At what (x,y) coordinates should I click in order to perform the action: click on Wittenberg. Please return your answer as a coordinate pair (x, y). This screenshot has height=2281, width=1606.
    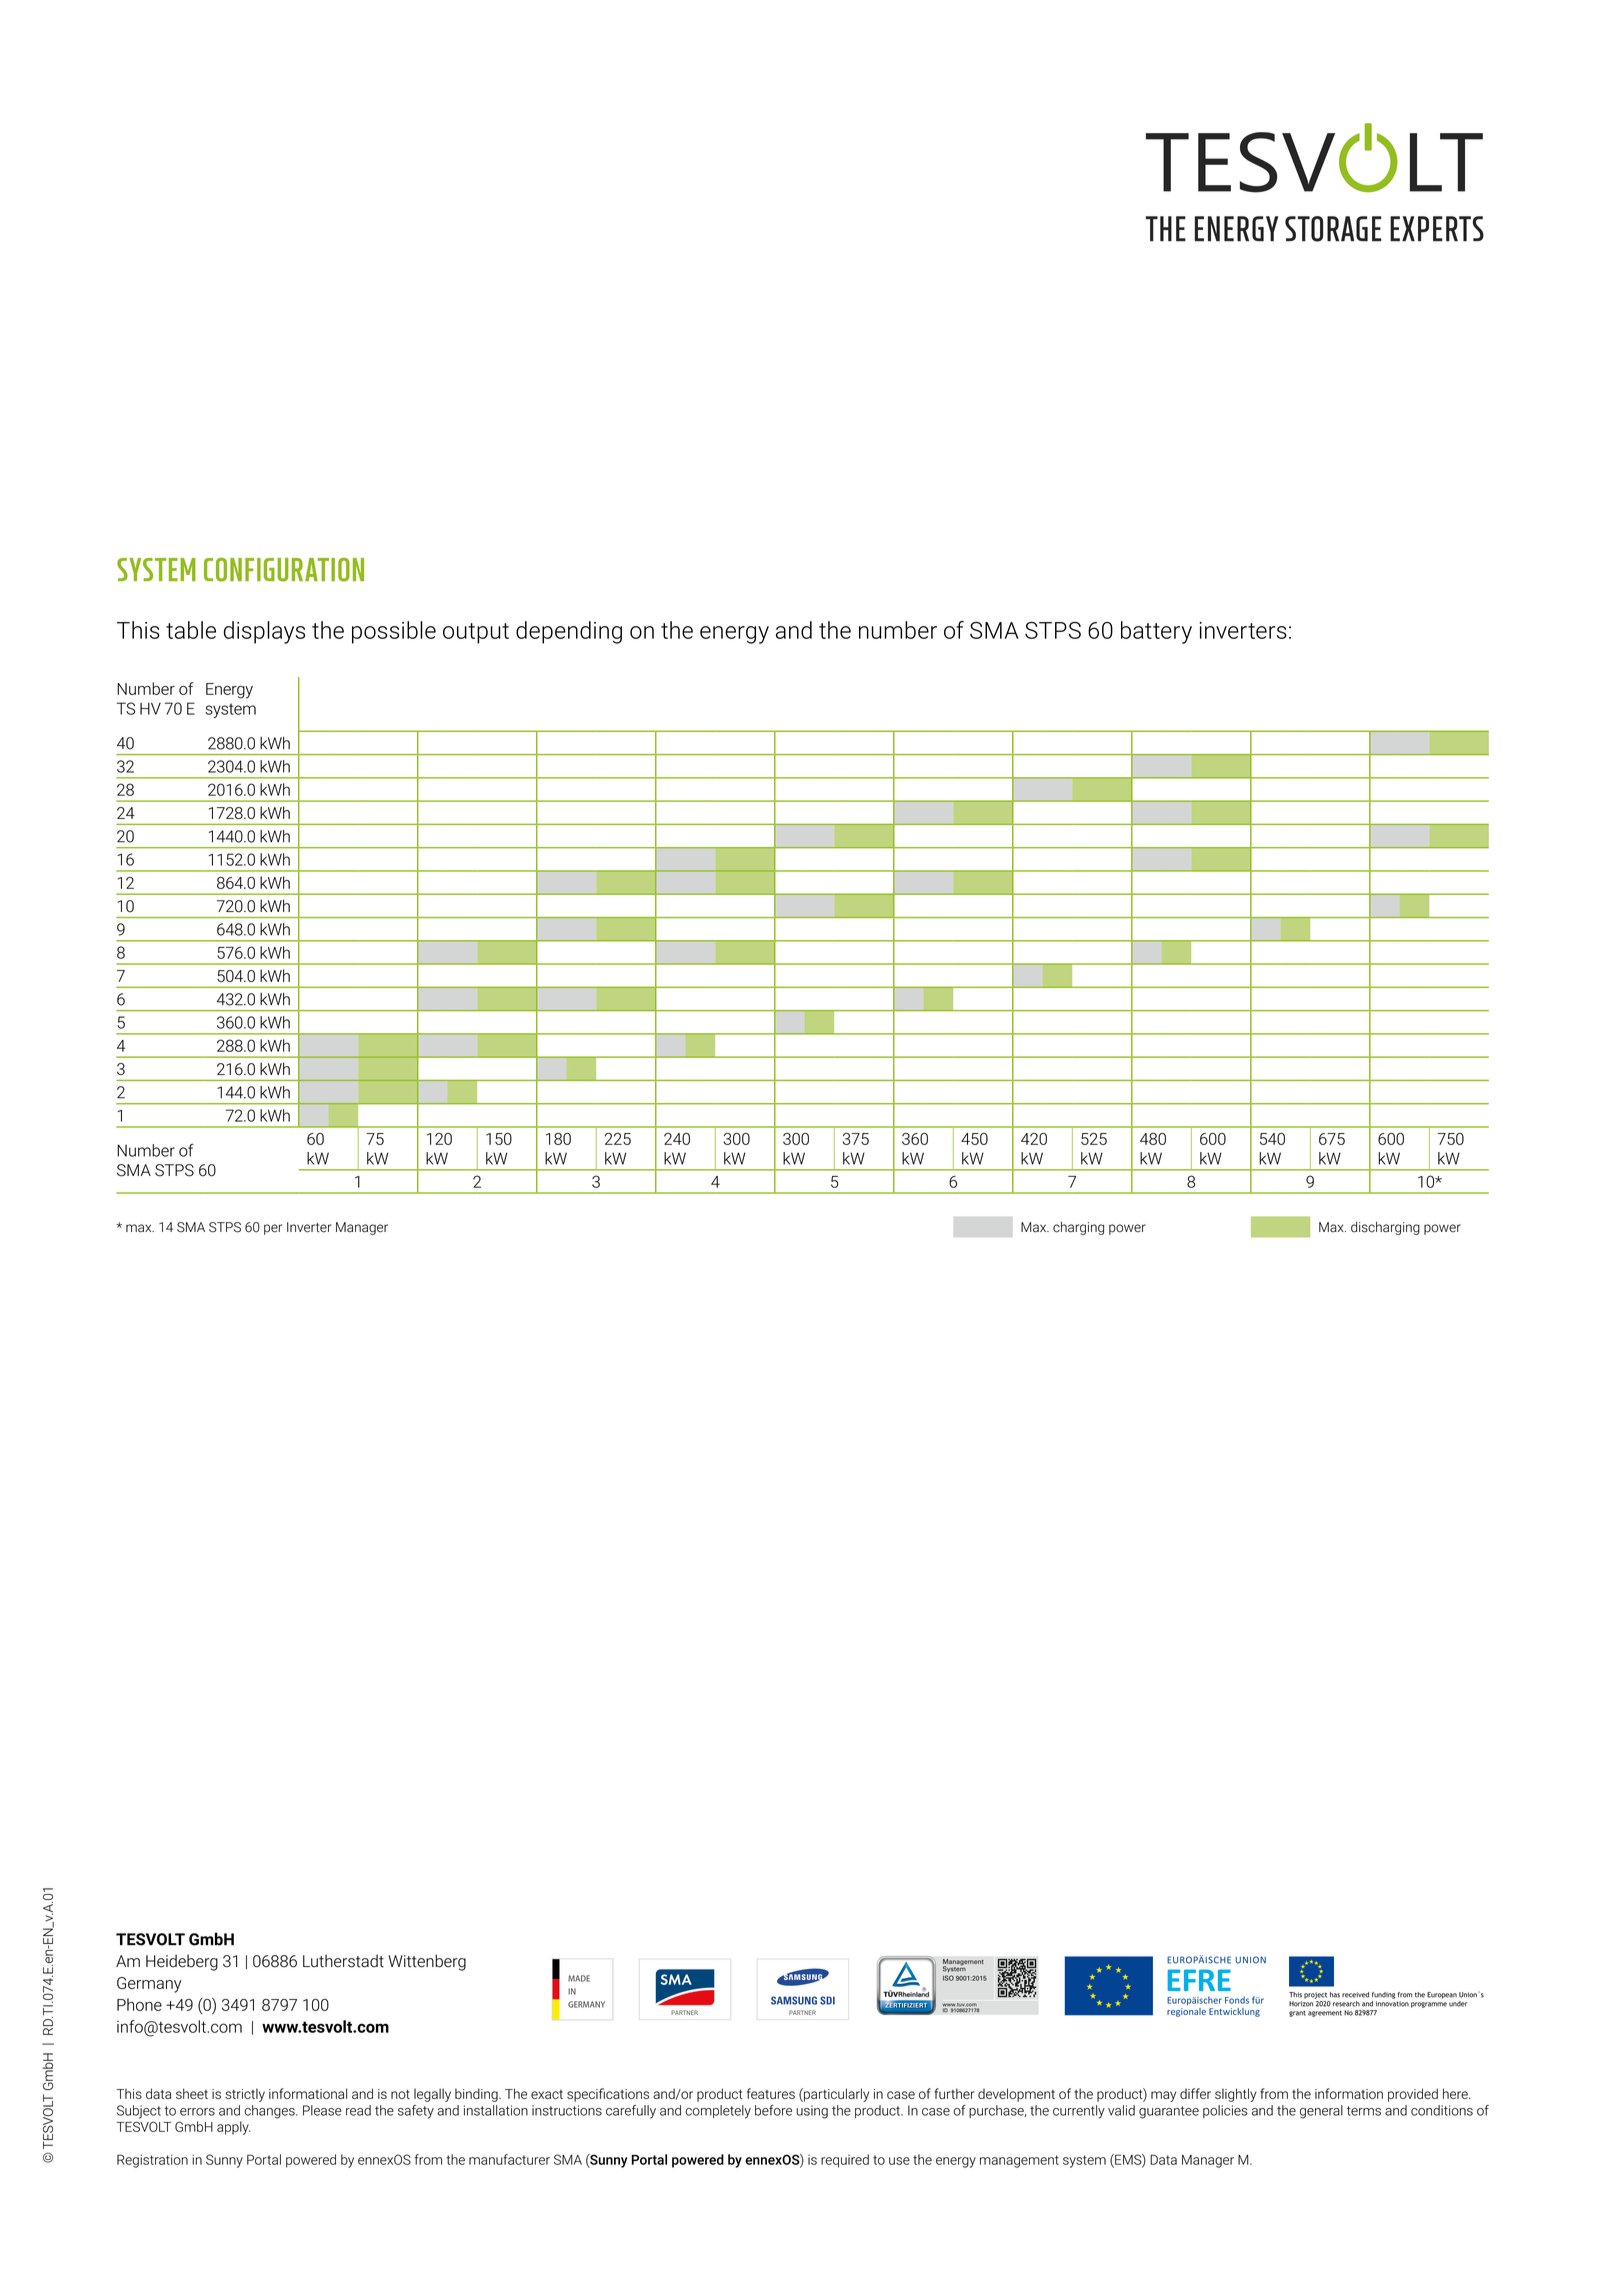
    Looking at the image, I should click on (427, 1962).
